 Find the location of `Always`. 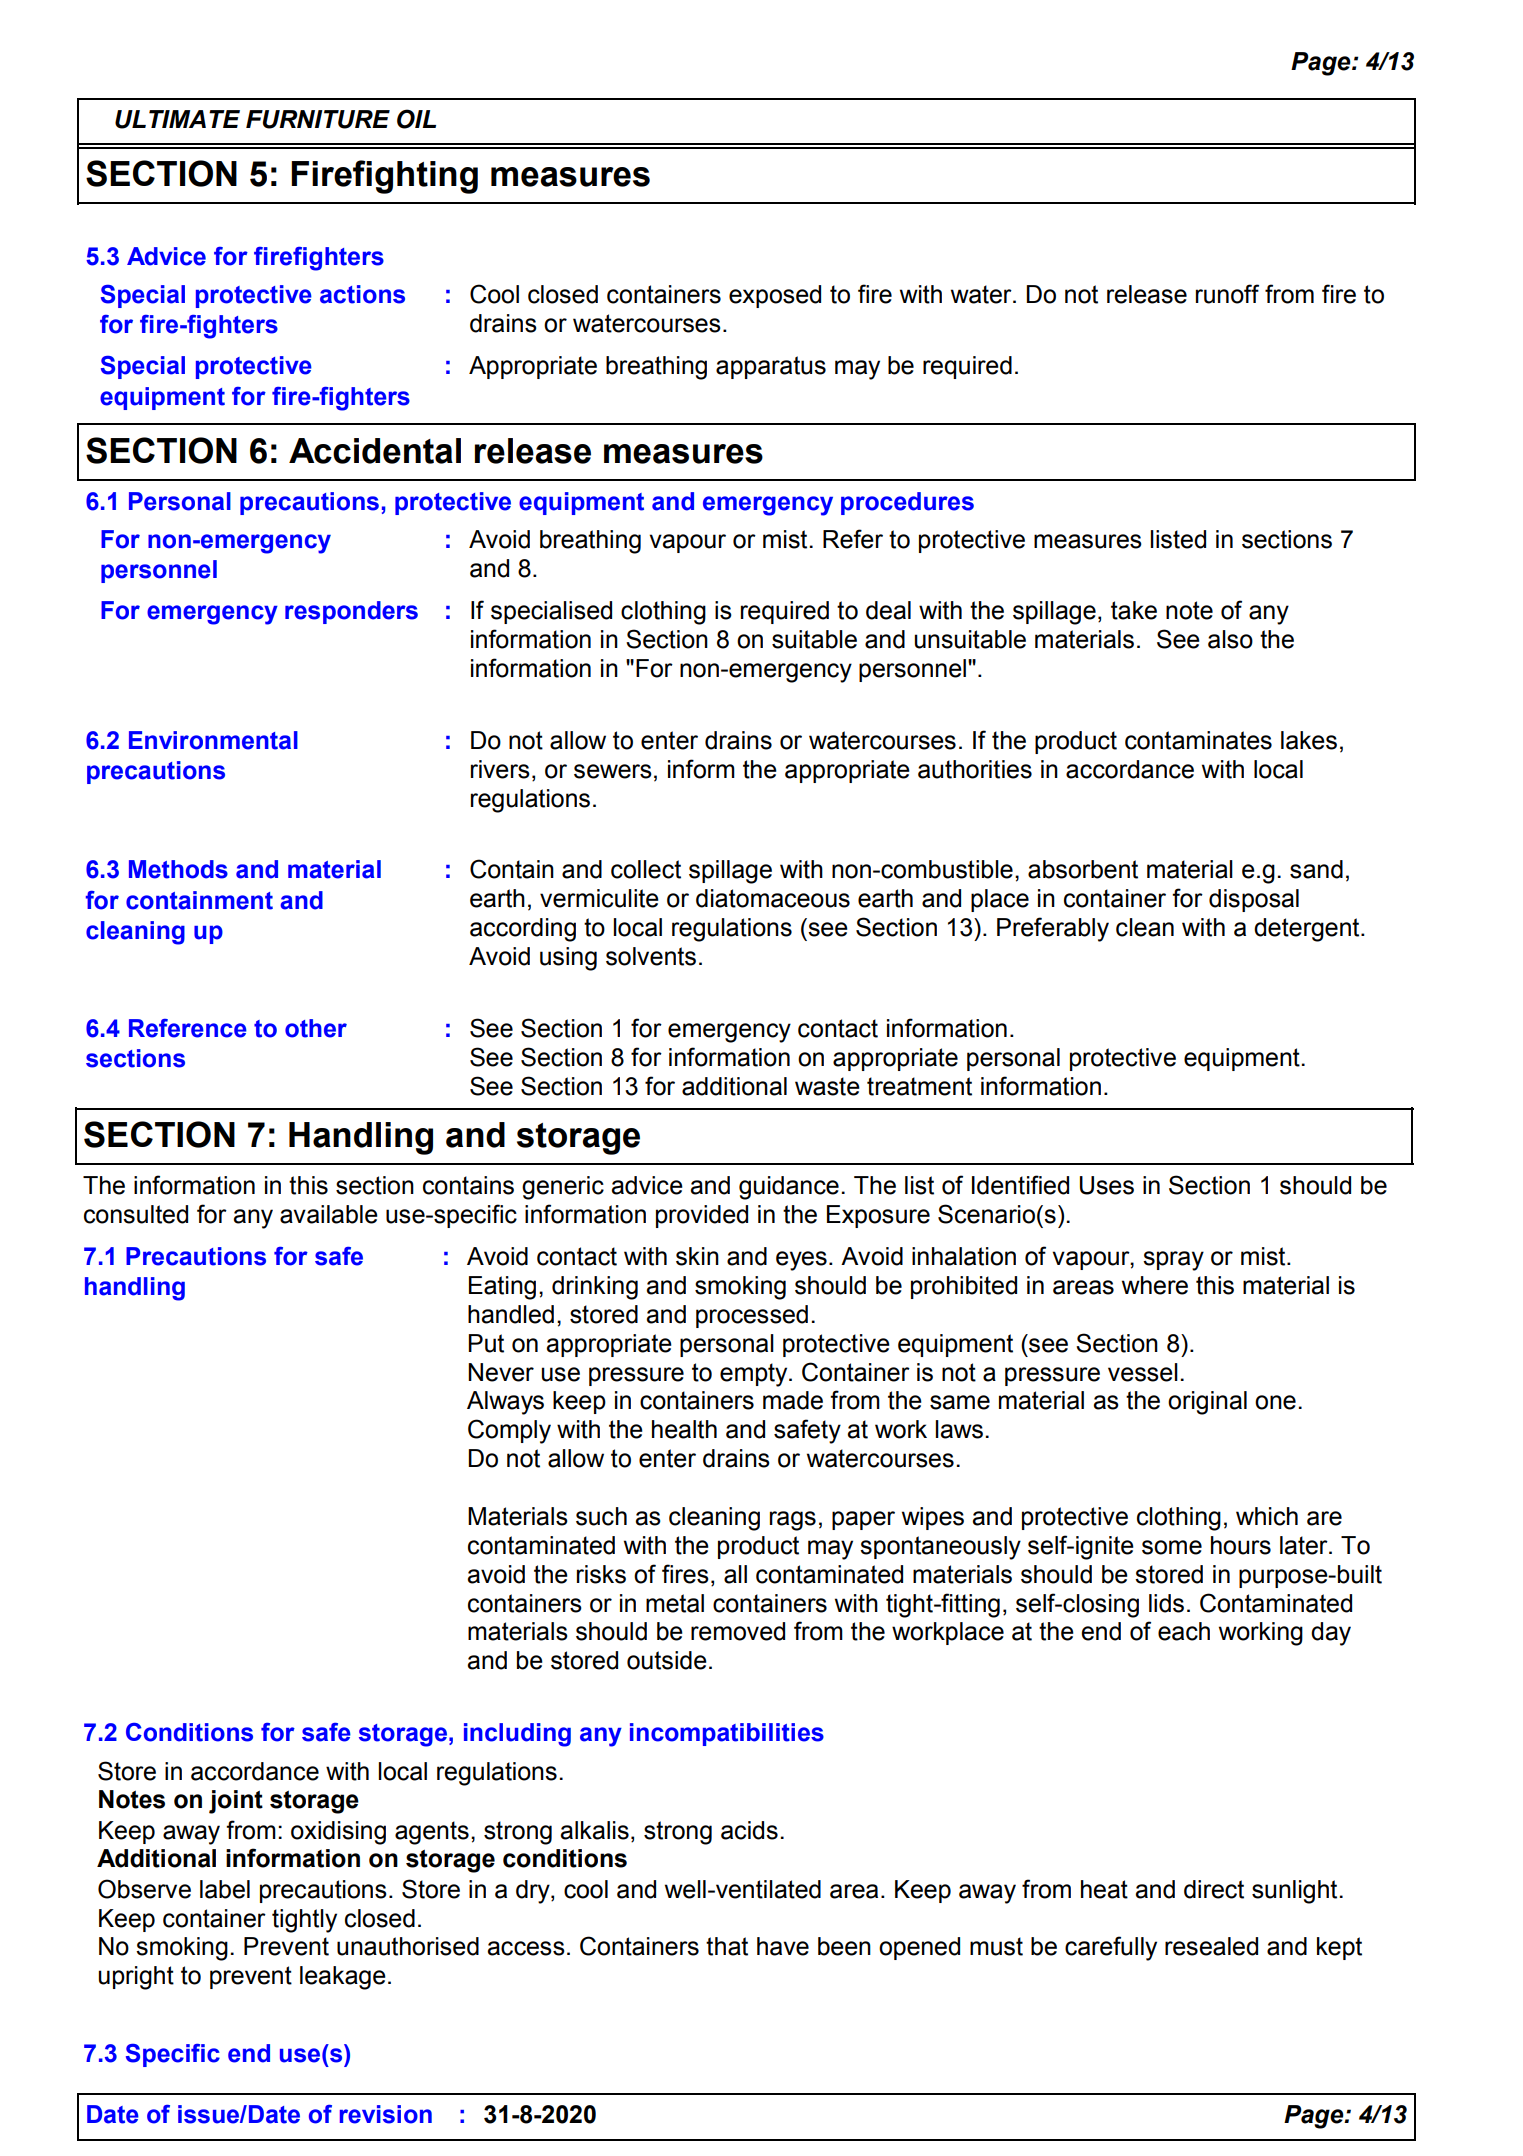

Always is located at coordinates (505, 1403).
